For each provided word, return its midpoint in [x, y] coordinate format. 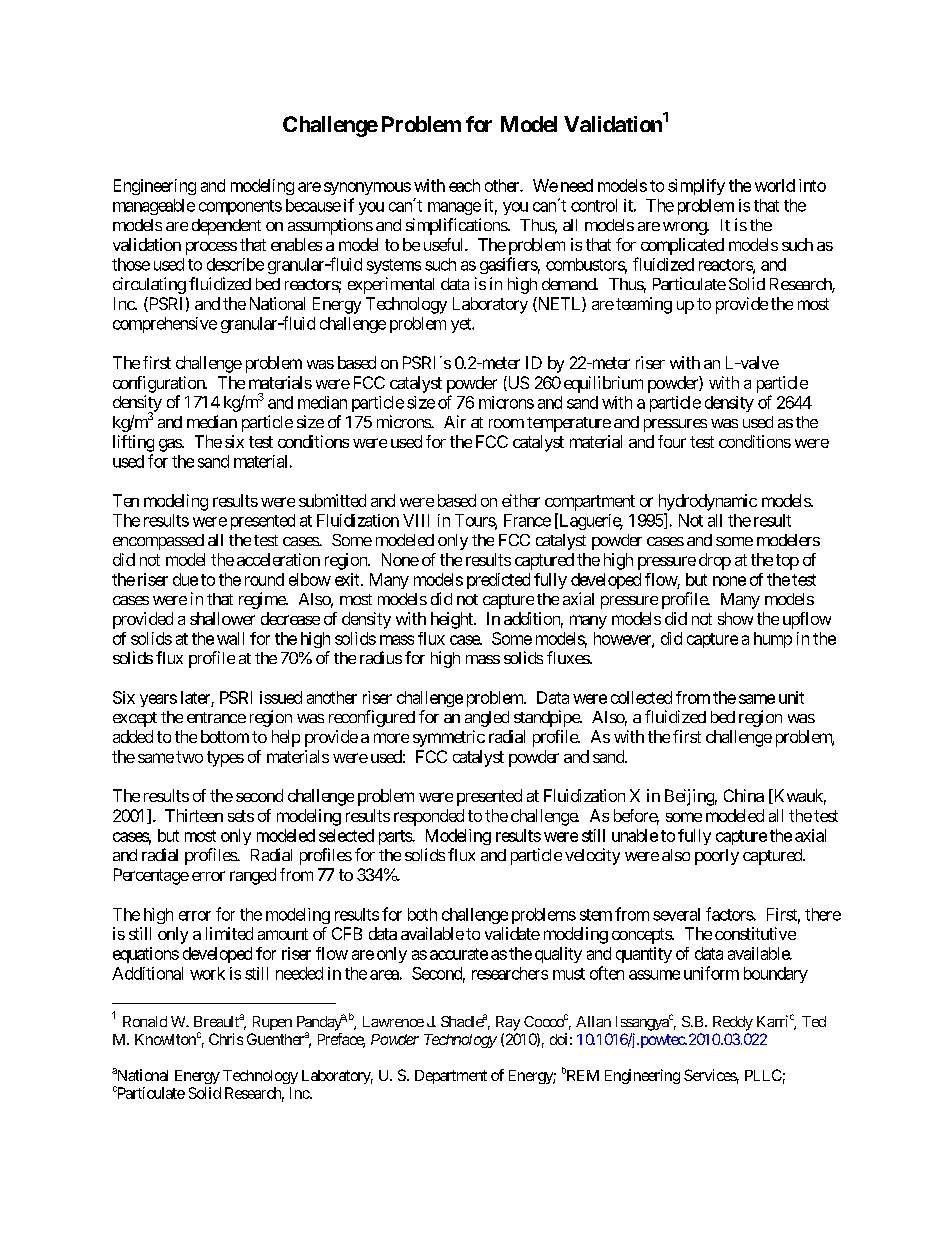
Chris [226, 1039]
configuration [159, 384]
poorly [717, 857]
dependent [226, 227]
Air [455, 421]
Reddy [733, 1023]
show [735, 618]
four [672, 441]
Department [451, 1077]
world [775, 185]
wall [230, 638]
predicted [498, 581]
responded [429, 817]
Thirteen [194, 815]
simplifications [457, 226]
